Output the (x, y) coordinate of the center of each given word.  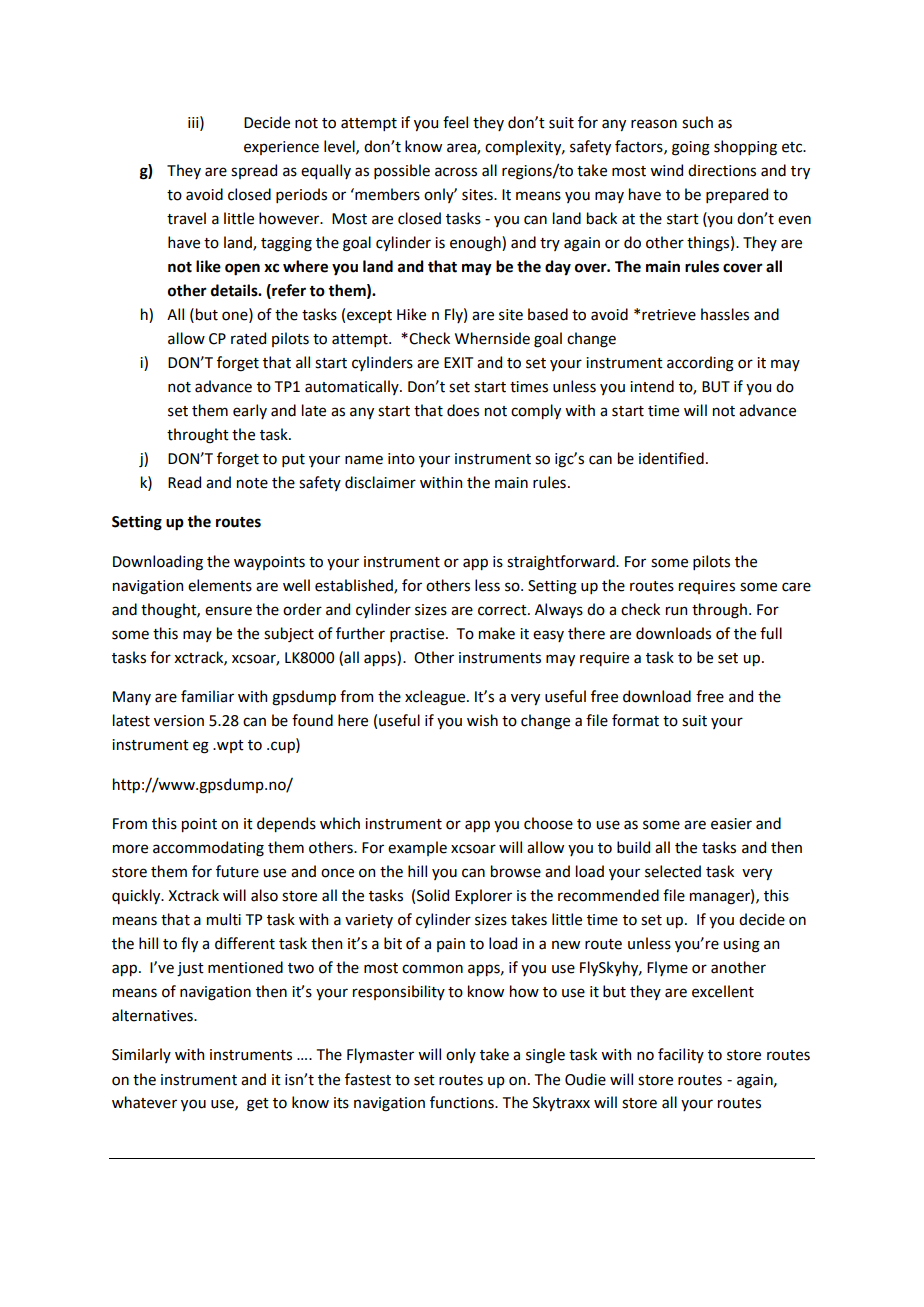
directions (722, 170)
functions (463, 1102)
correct (503, 610)
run (676, 611)
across (456, 172)
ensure (228, 611)
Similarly (141, 1055)
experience (281, 148)
